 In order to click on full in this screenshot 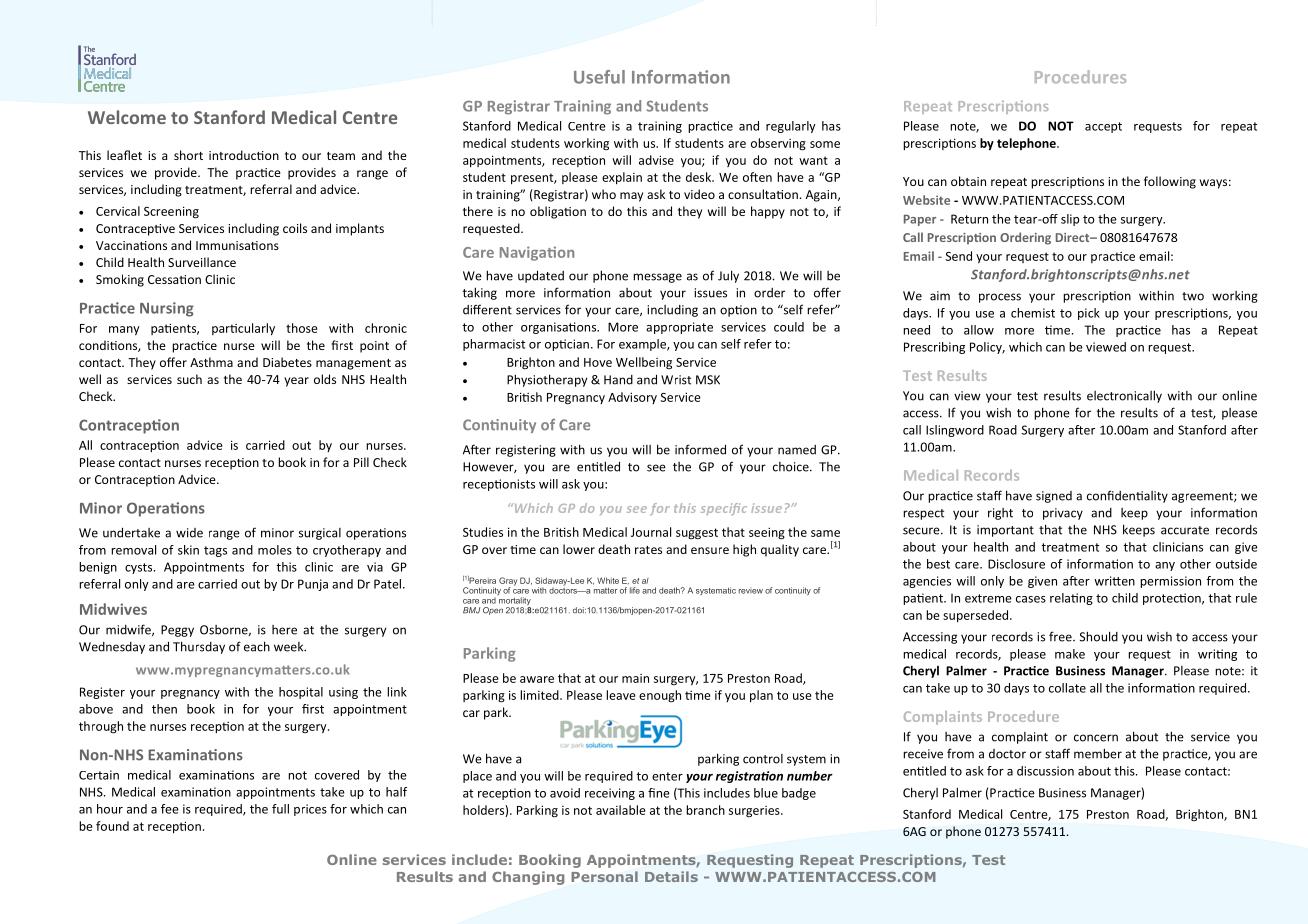, I will do `click(280, 809)`.
